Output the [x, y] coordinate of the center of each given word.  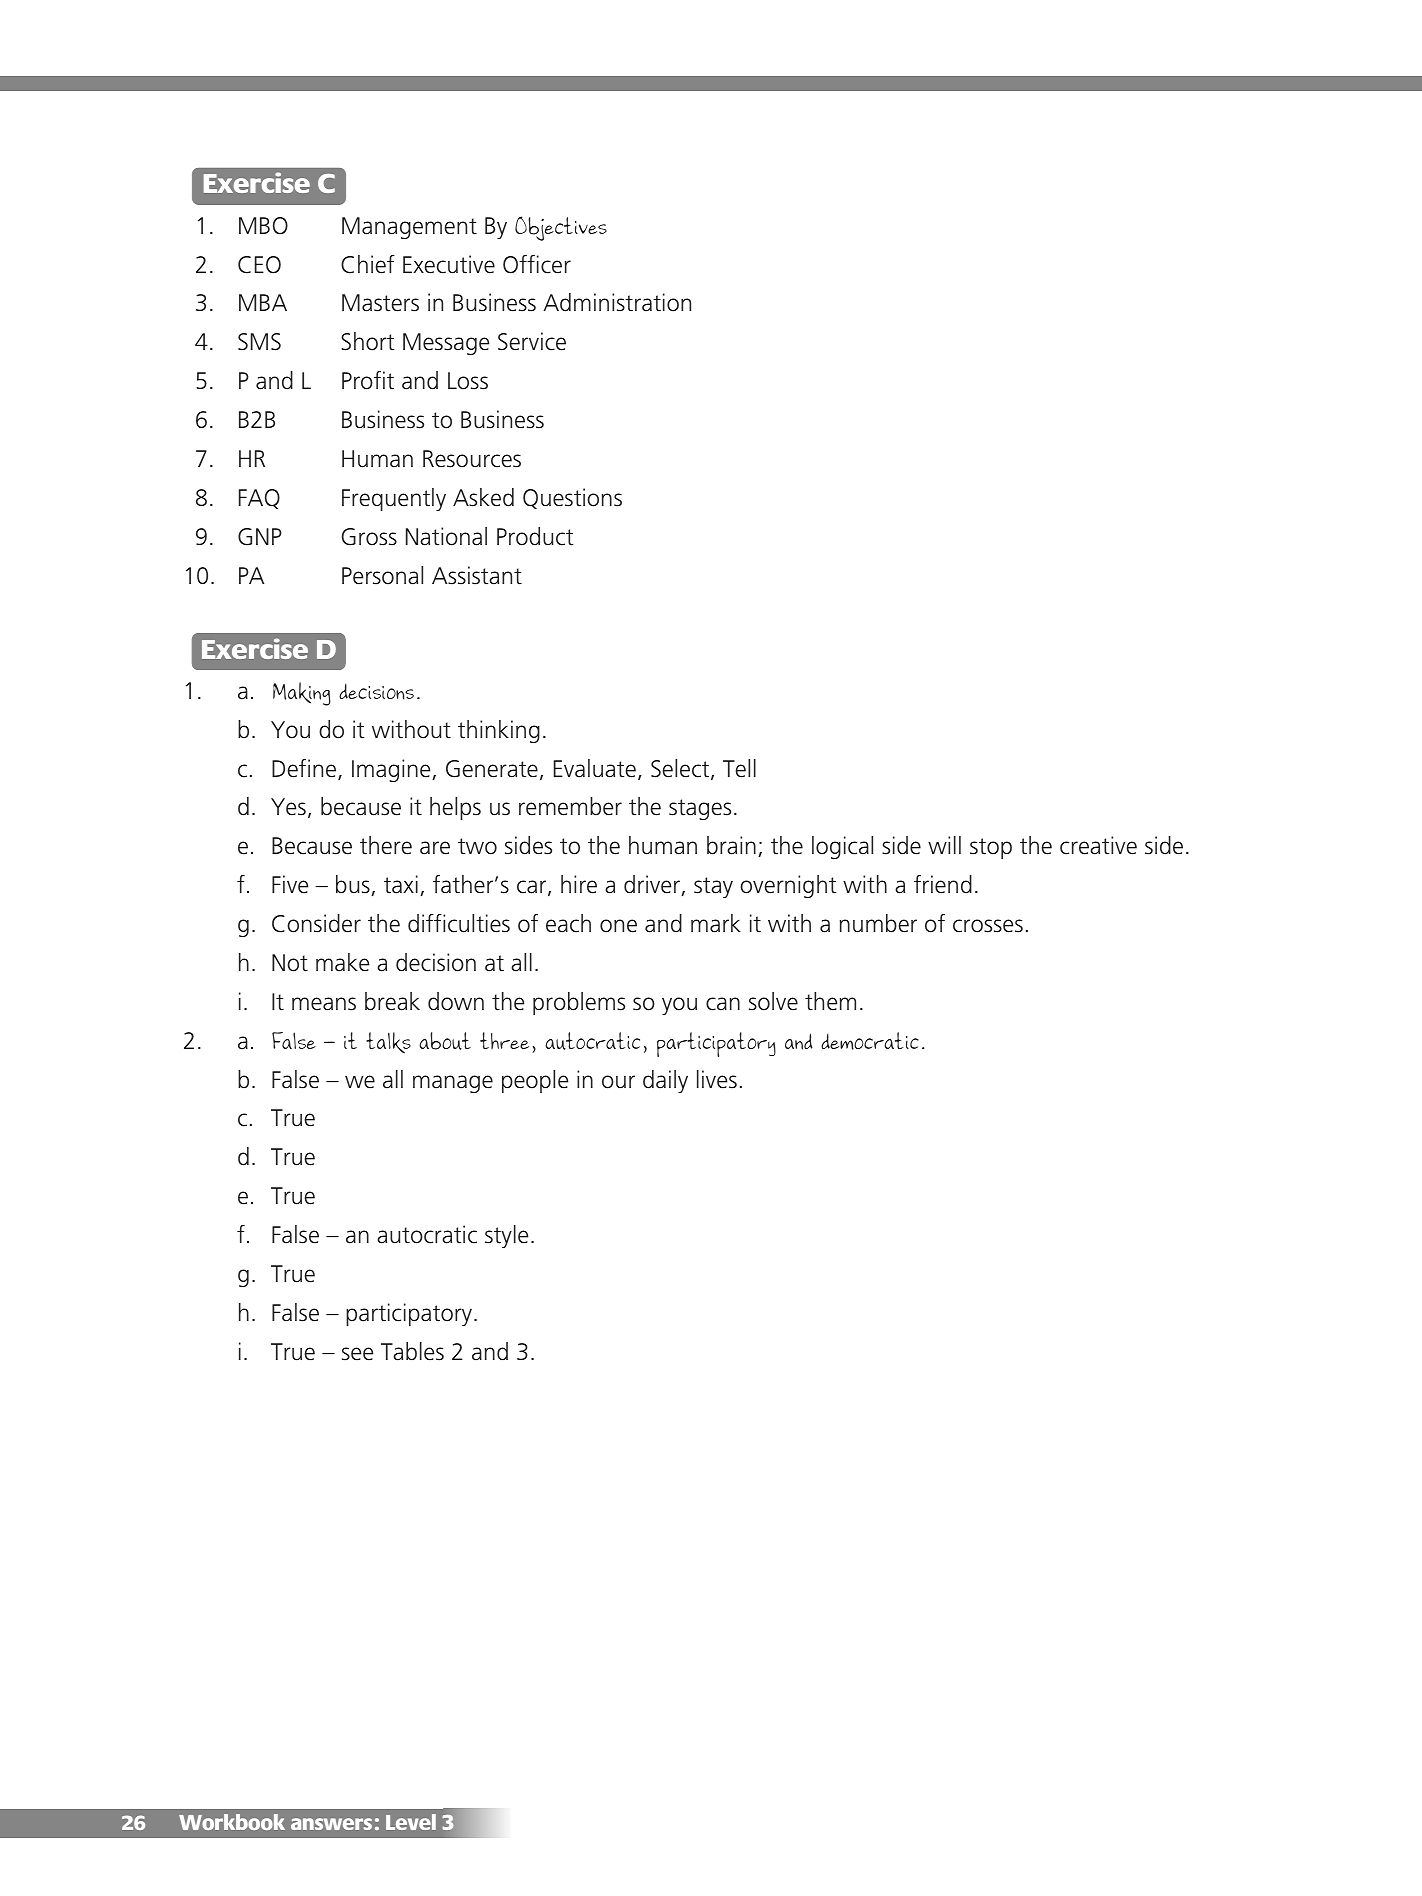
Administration [617, 302]
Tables [412, 1351]
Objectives [561, 228]
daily [665, 1081]
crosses [988, 926]
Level [411, 1822]
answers [331, 1824]
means [324, 1004]
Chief [368, 264]
